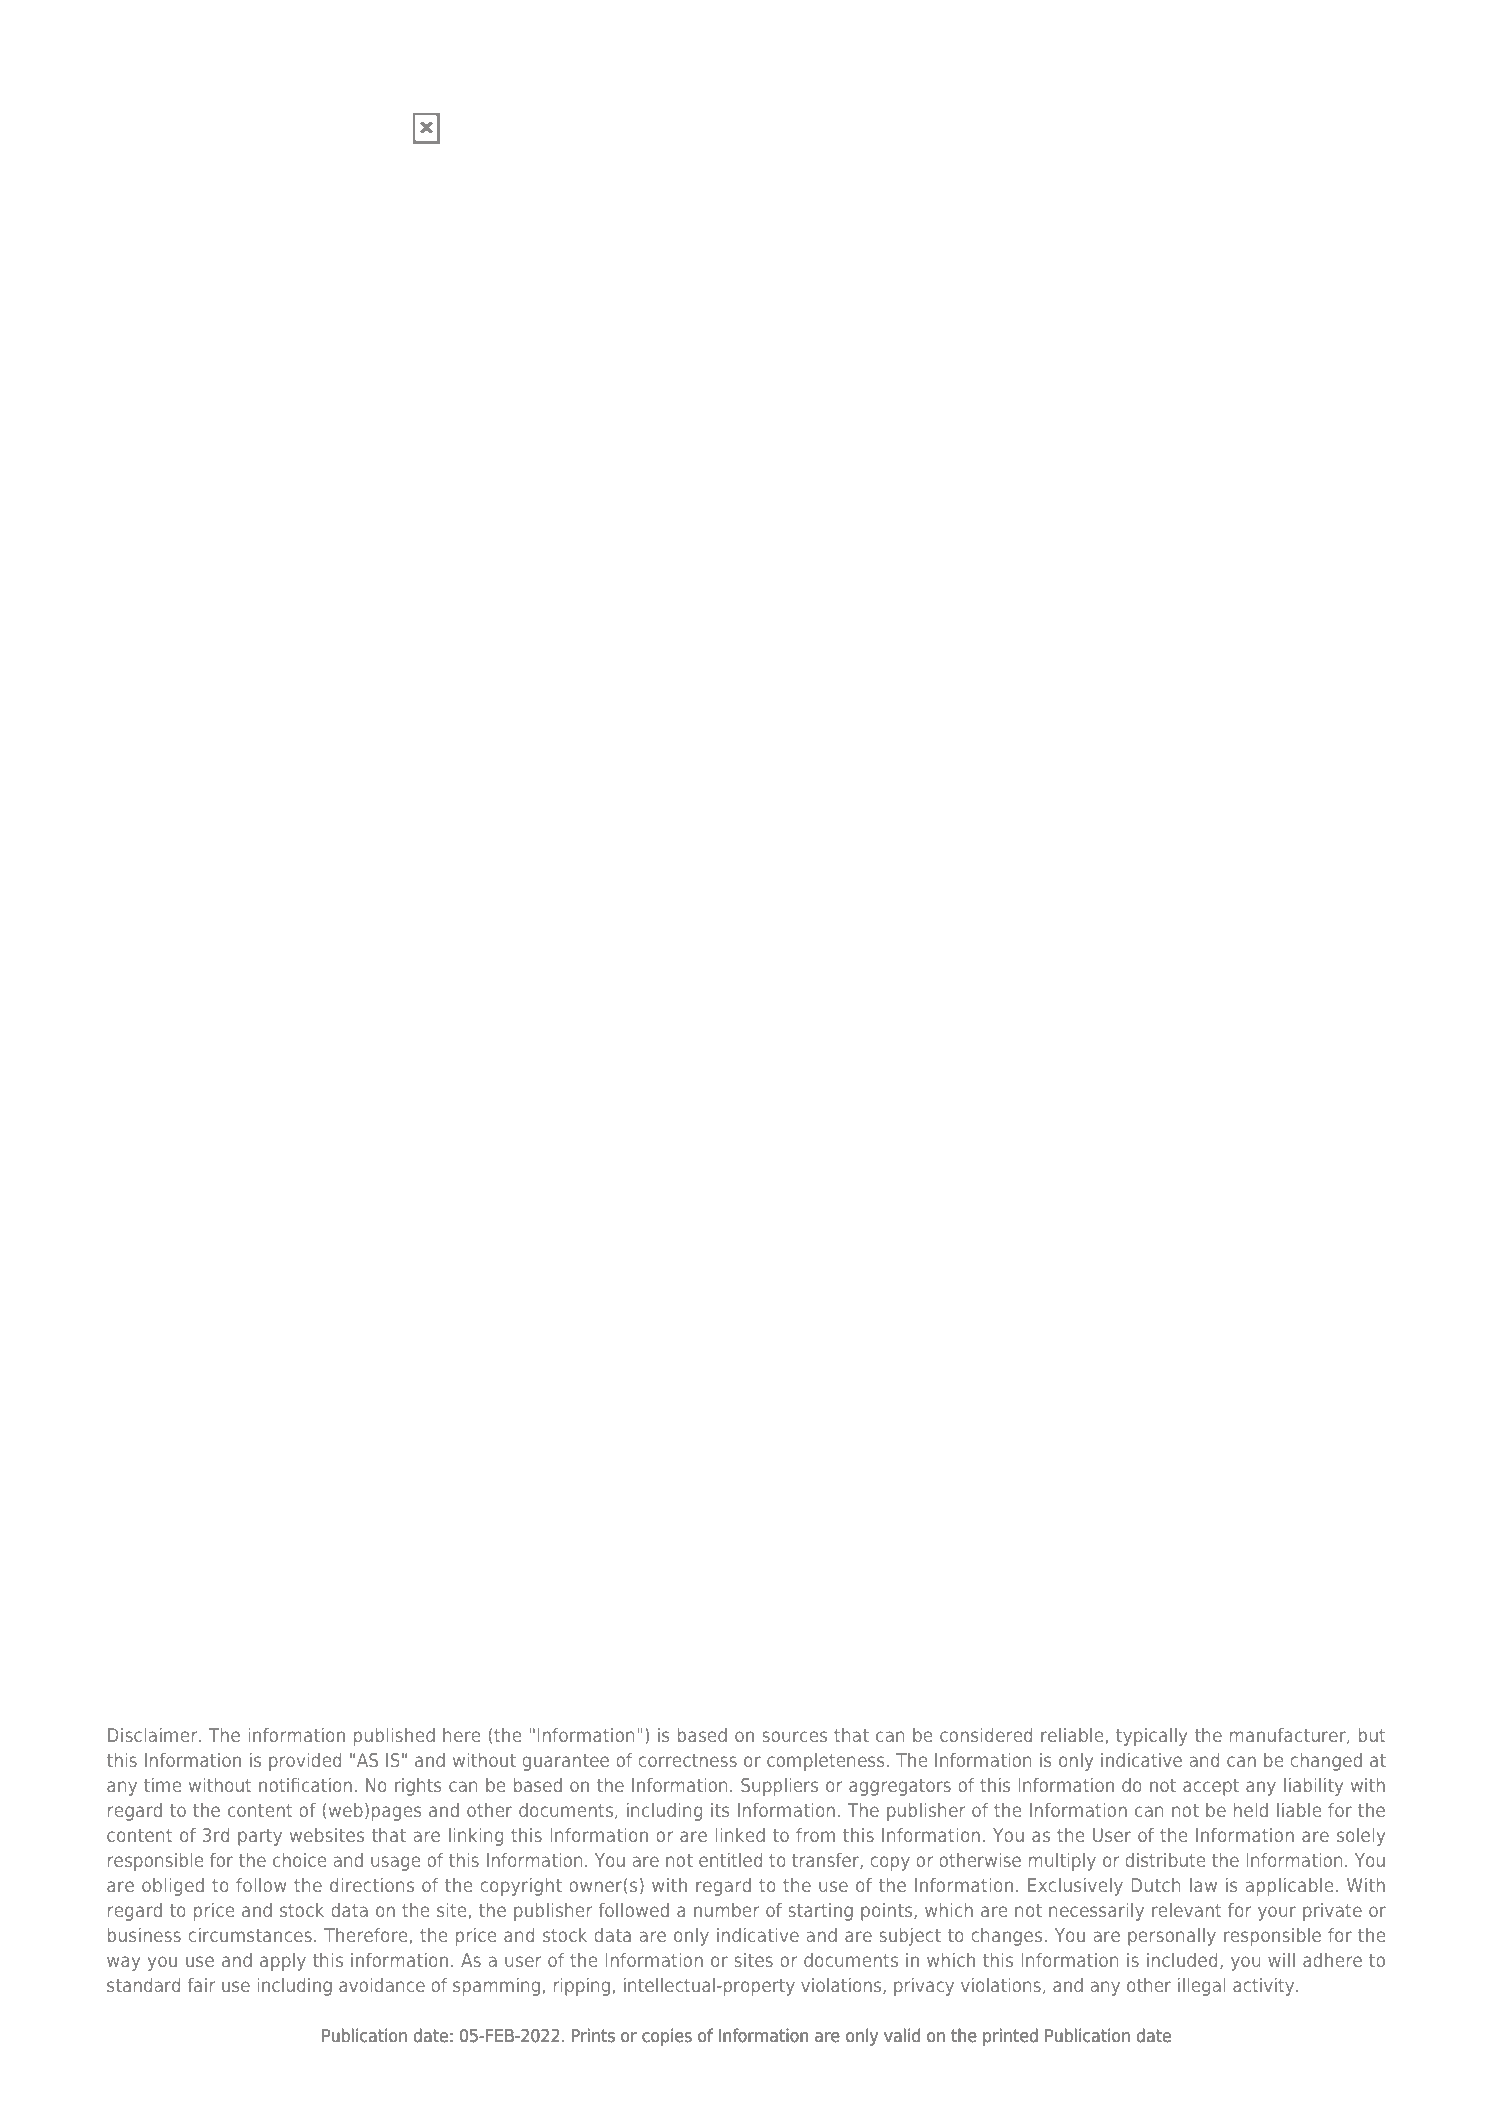  Describe the element at coordinates (394, 1737) in the page. I see `published` at that location.
